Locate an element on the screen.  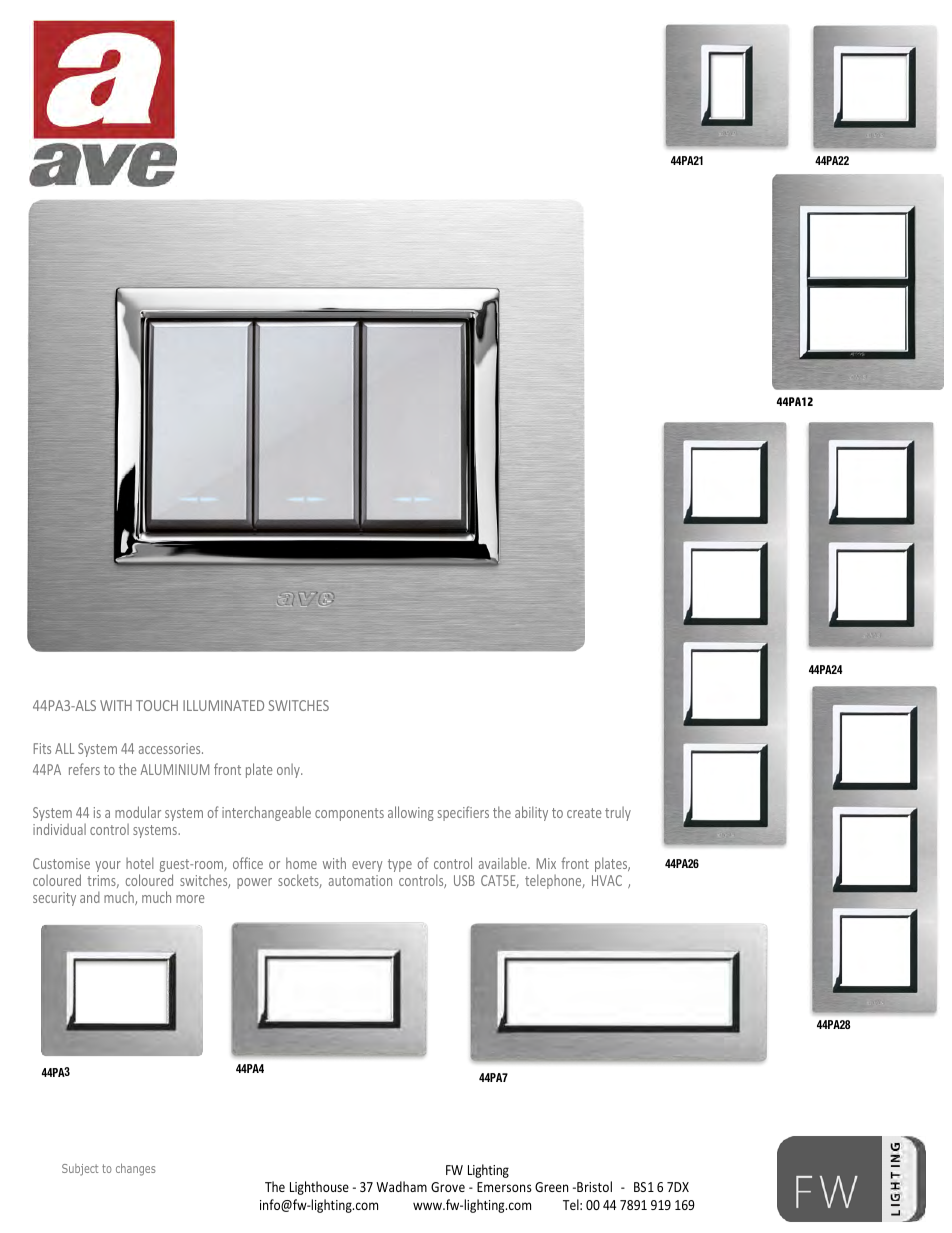
TOUCH is located at coordinates (157, 705).
